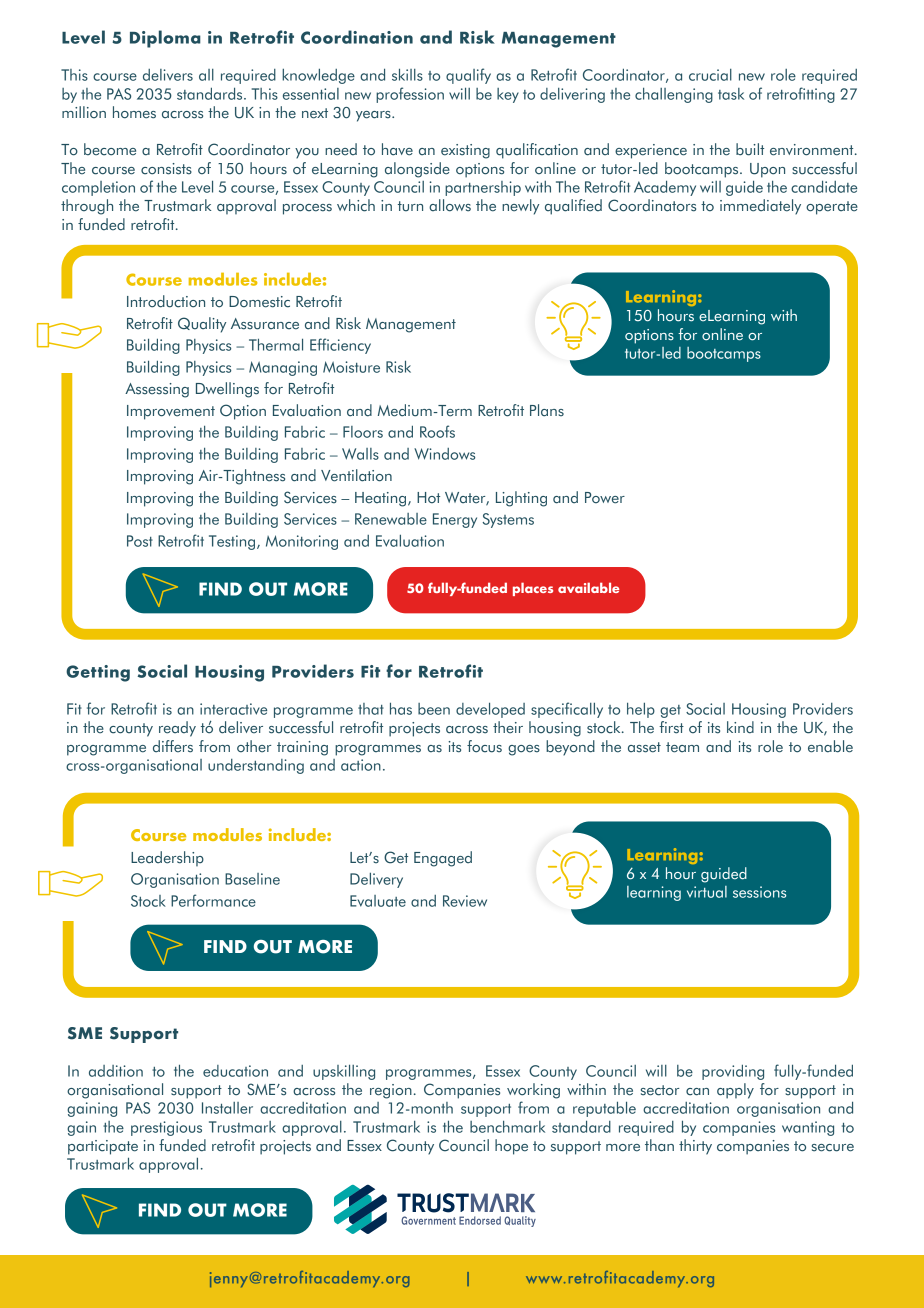 This page has height=1308, width=924. I want to click on Post, so click(140, 541).
